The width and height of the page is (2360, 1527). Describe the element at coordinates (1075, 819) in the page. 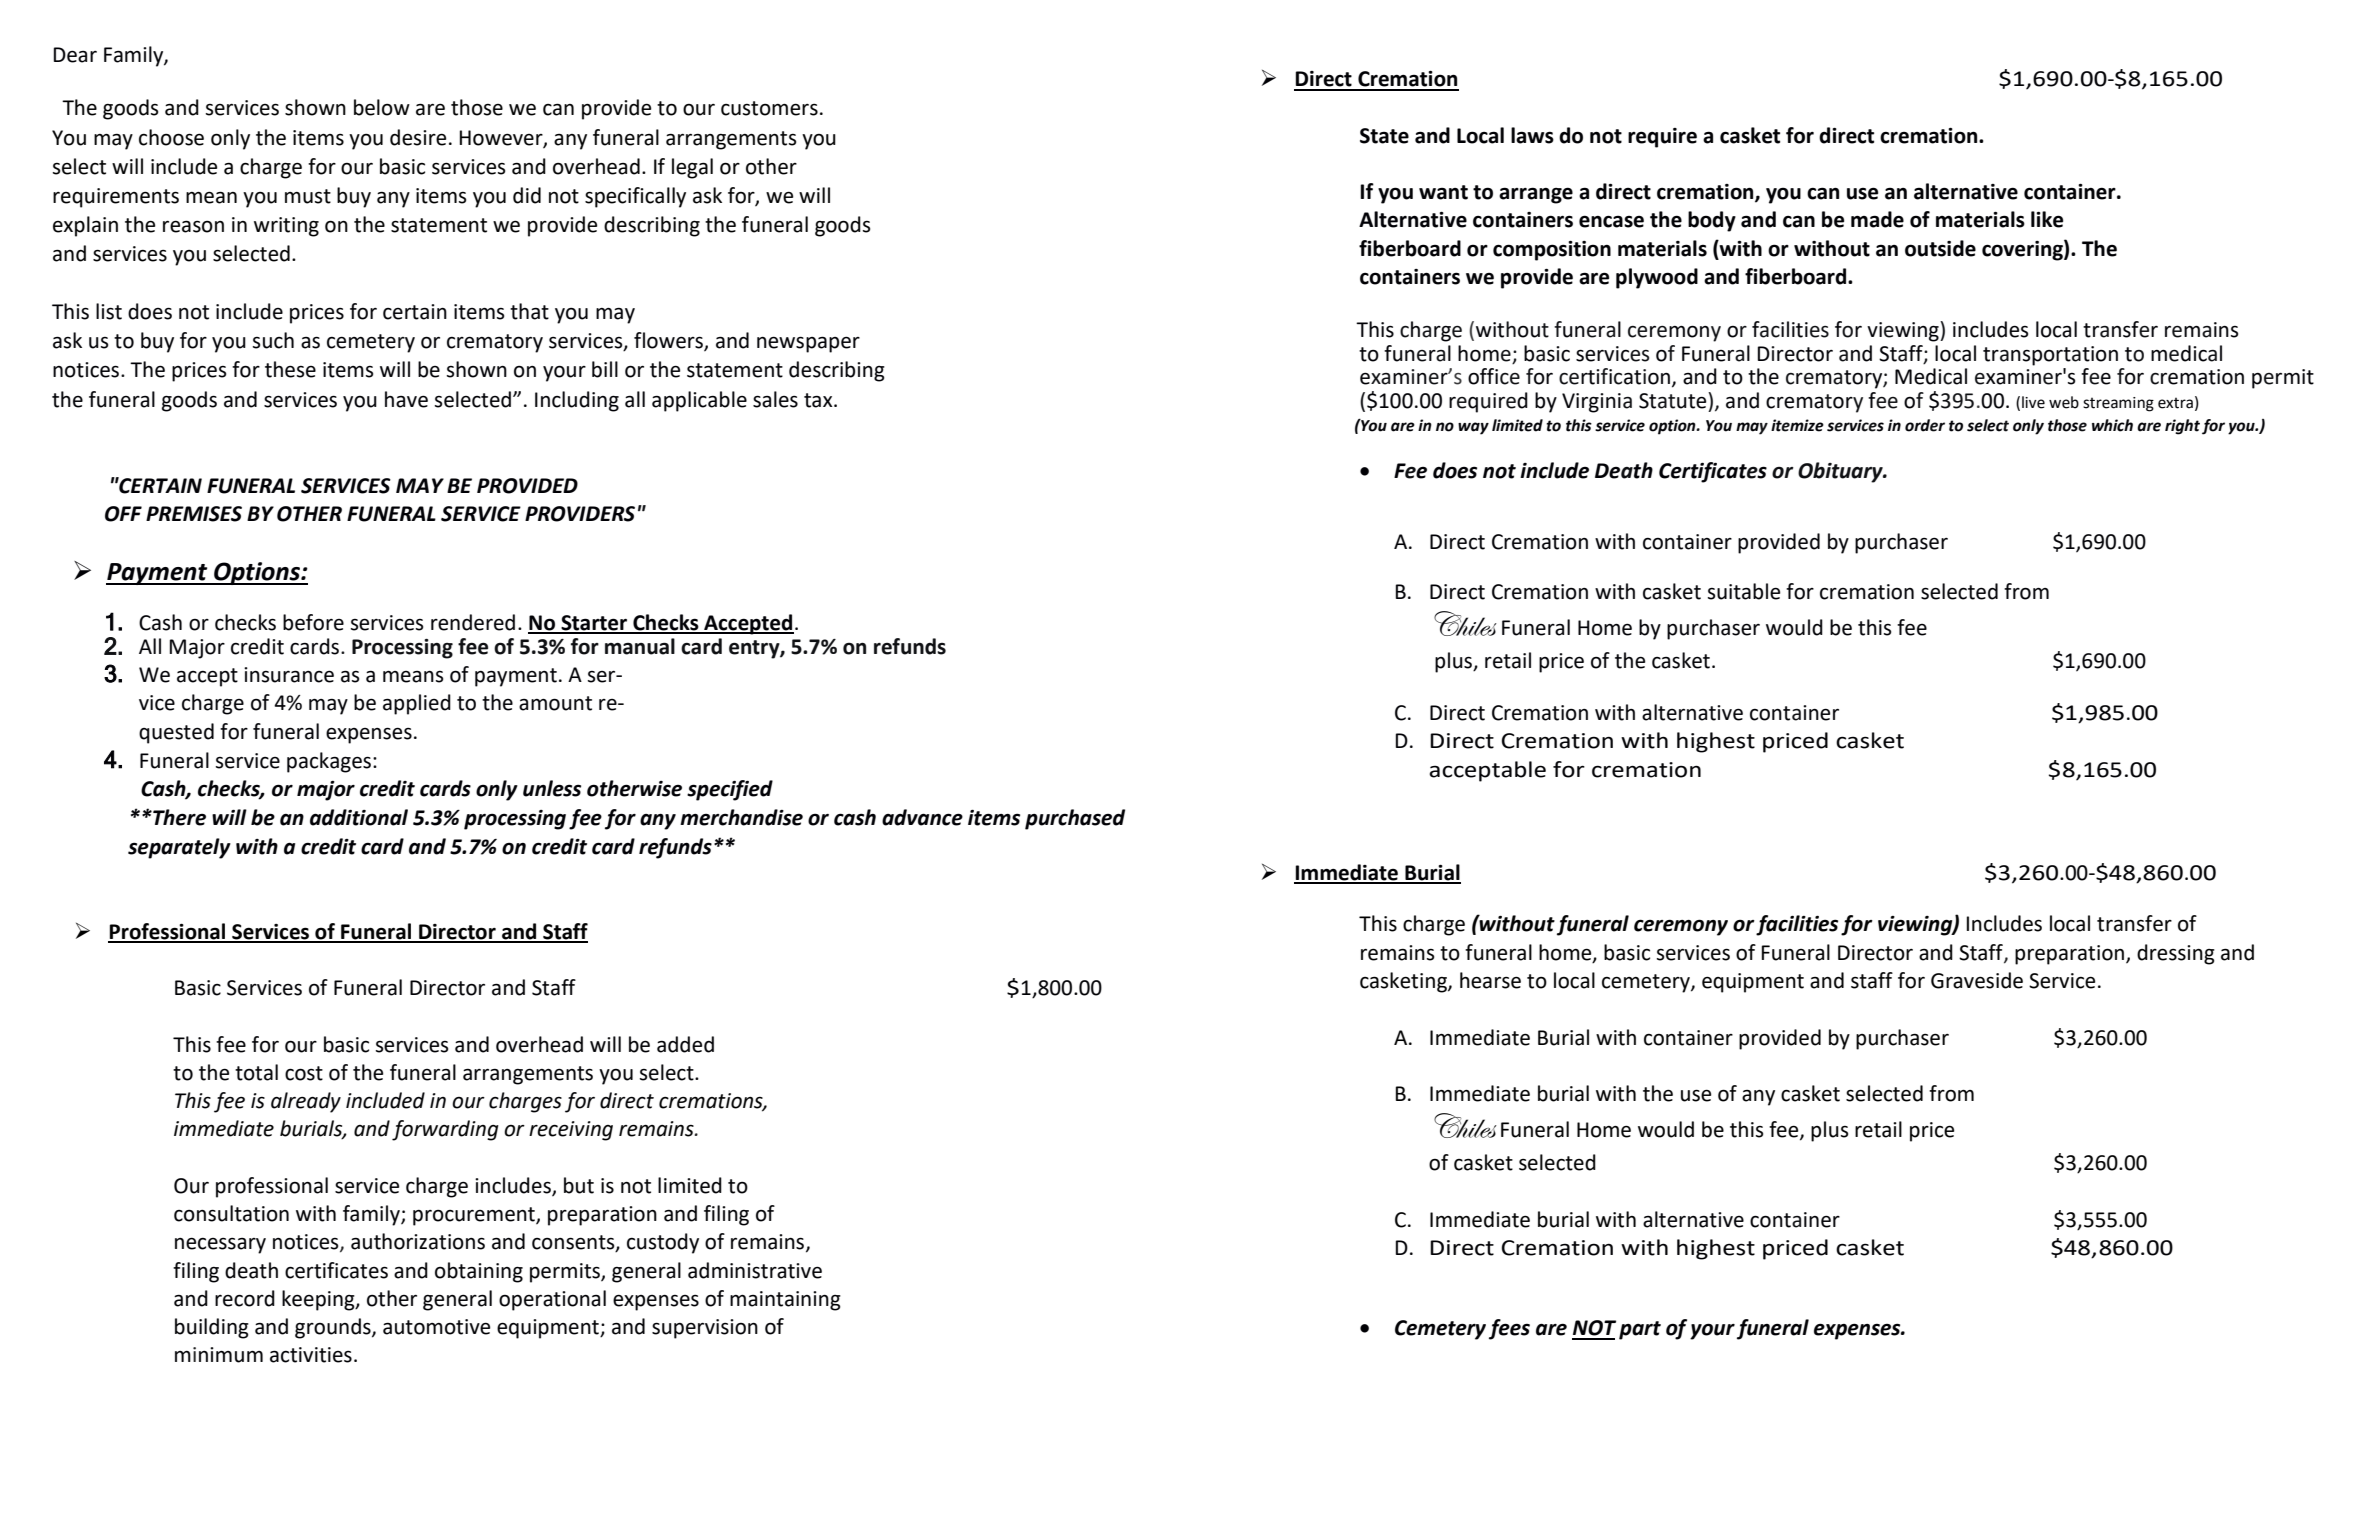

I see `purchased` at that location.
